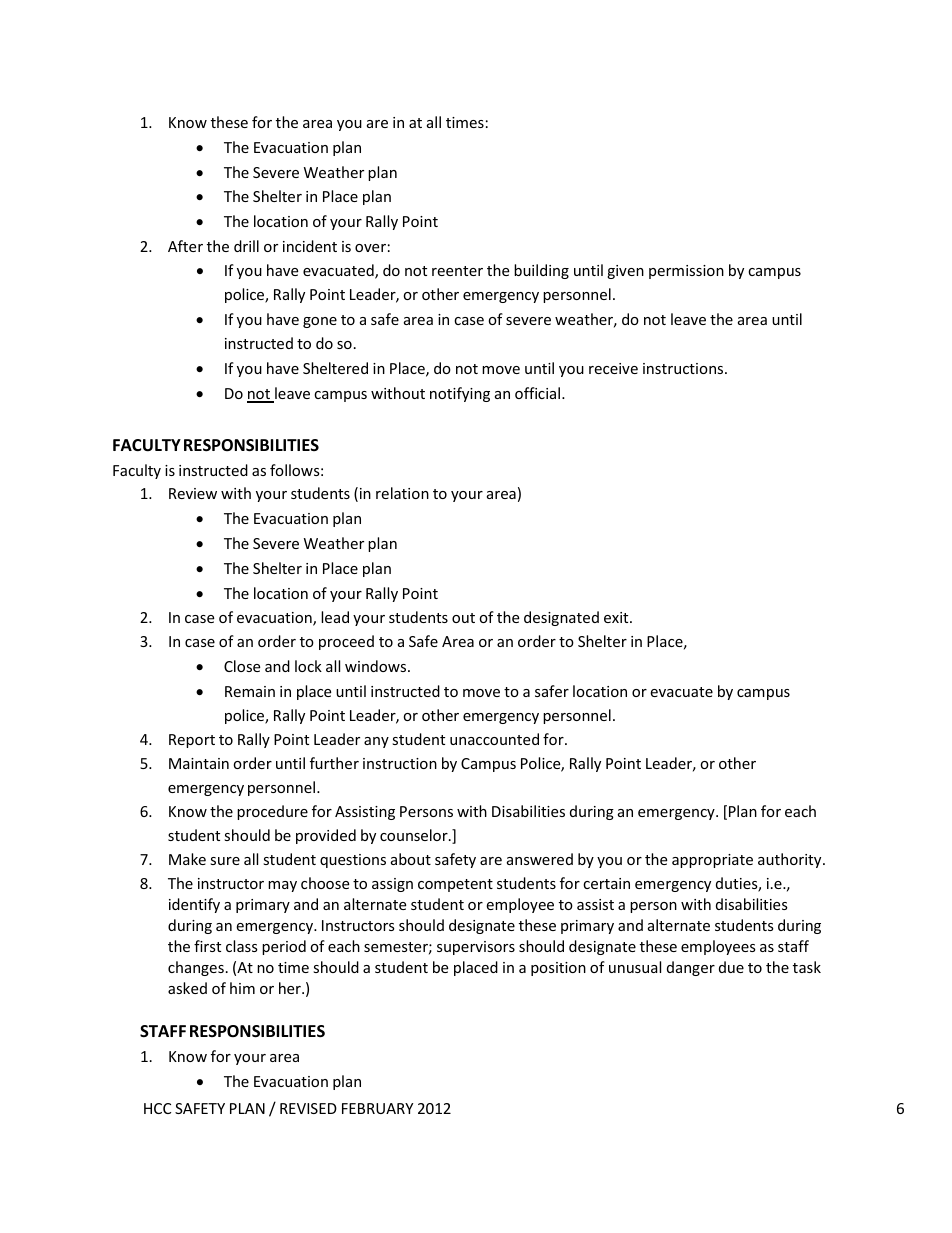 The image size is (952, 1233). Describe the element at coordinates (415, 835) in the image. I see `counselor` at that location.
